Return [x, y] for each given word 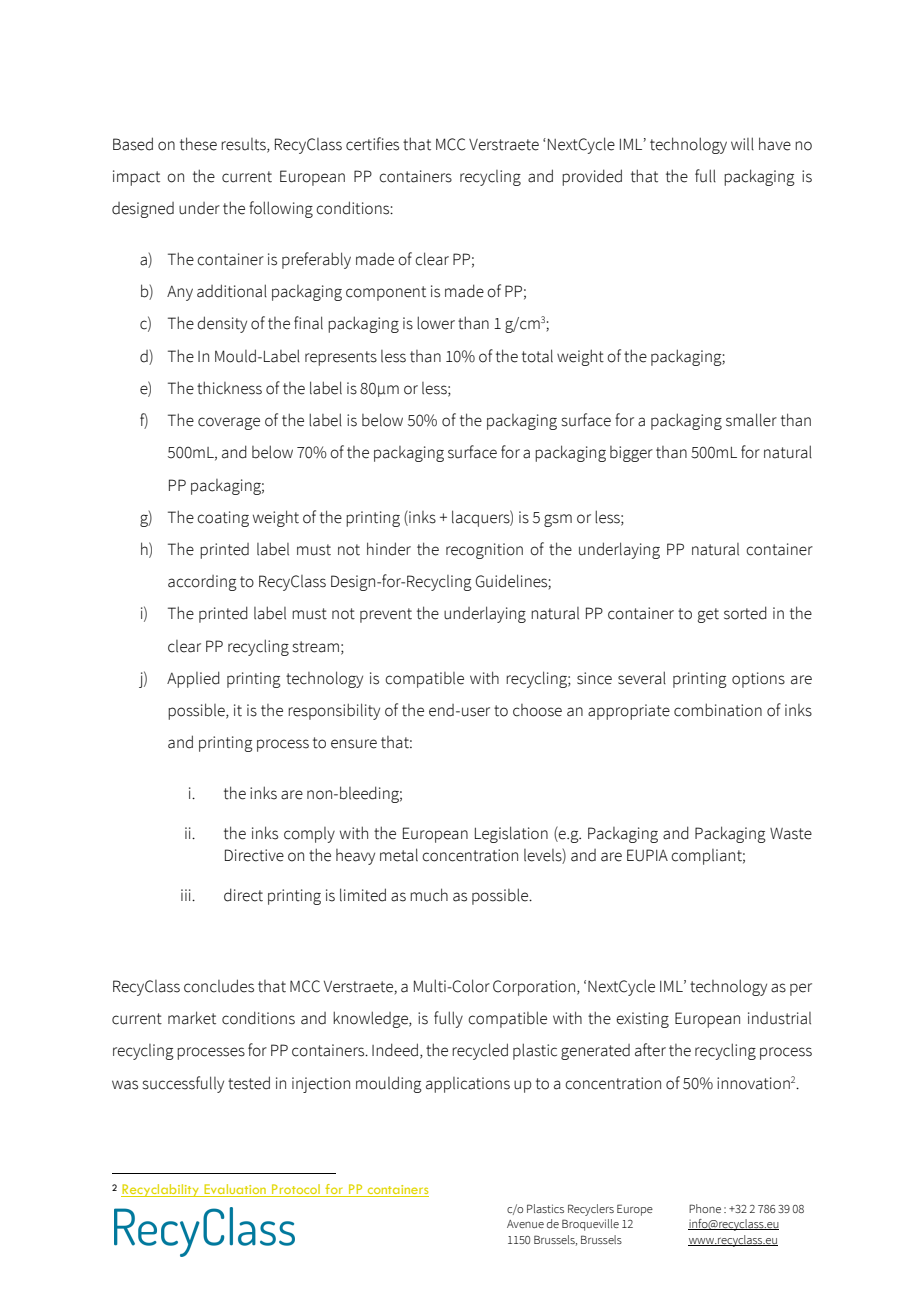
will [742, 144]
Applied [193, 679]
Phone [705, 1208]
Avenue [525, 1224]
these [198, 144]
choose [537, 710]
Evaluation [235, 1190]
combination [718, 710]
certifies [372, 144]
